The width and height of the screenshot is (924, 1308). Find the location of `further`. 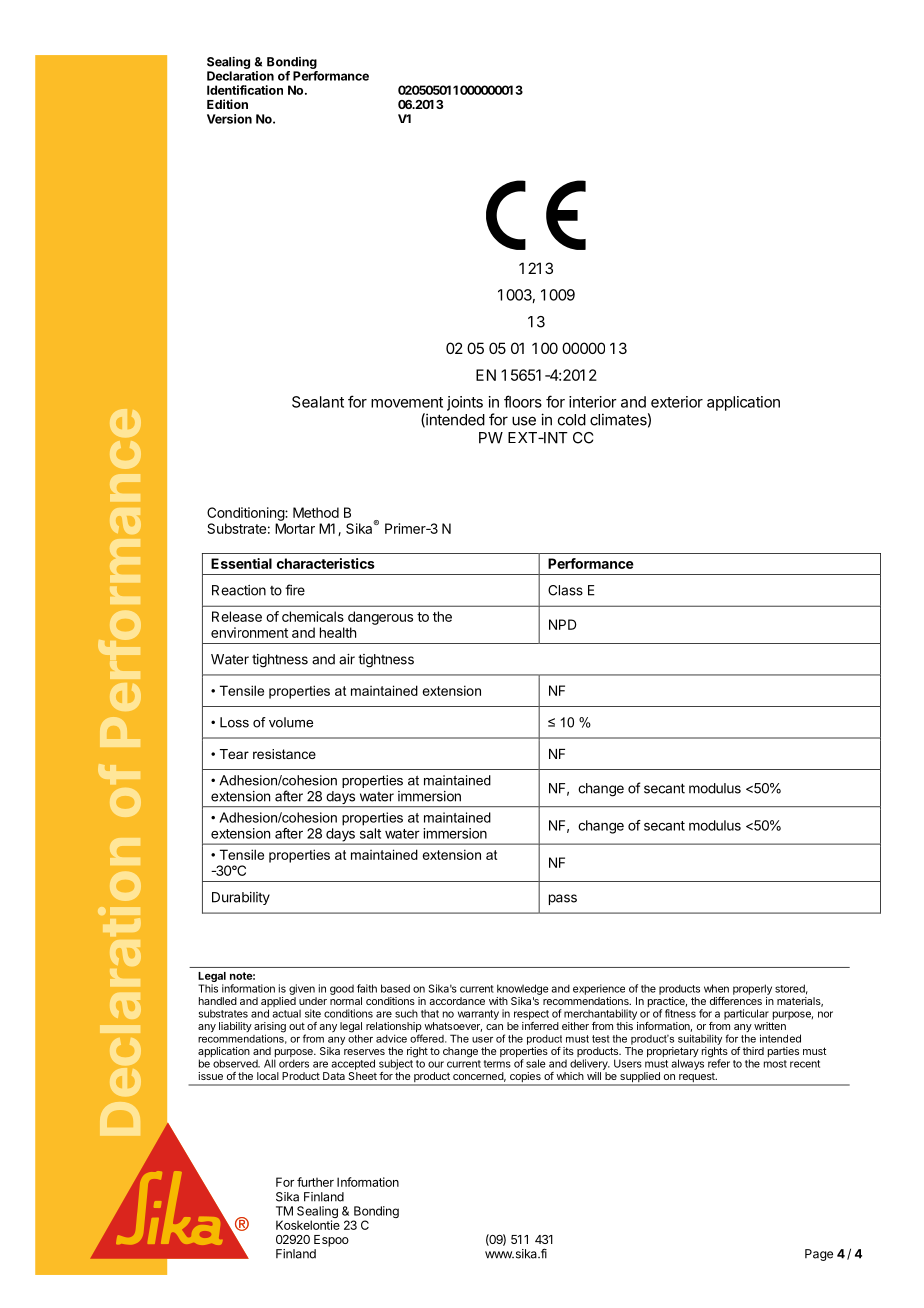

further is located at coordinates (315, 1182).
